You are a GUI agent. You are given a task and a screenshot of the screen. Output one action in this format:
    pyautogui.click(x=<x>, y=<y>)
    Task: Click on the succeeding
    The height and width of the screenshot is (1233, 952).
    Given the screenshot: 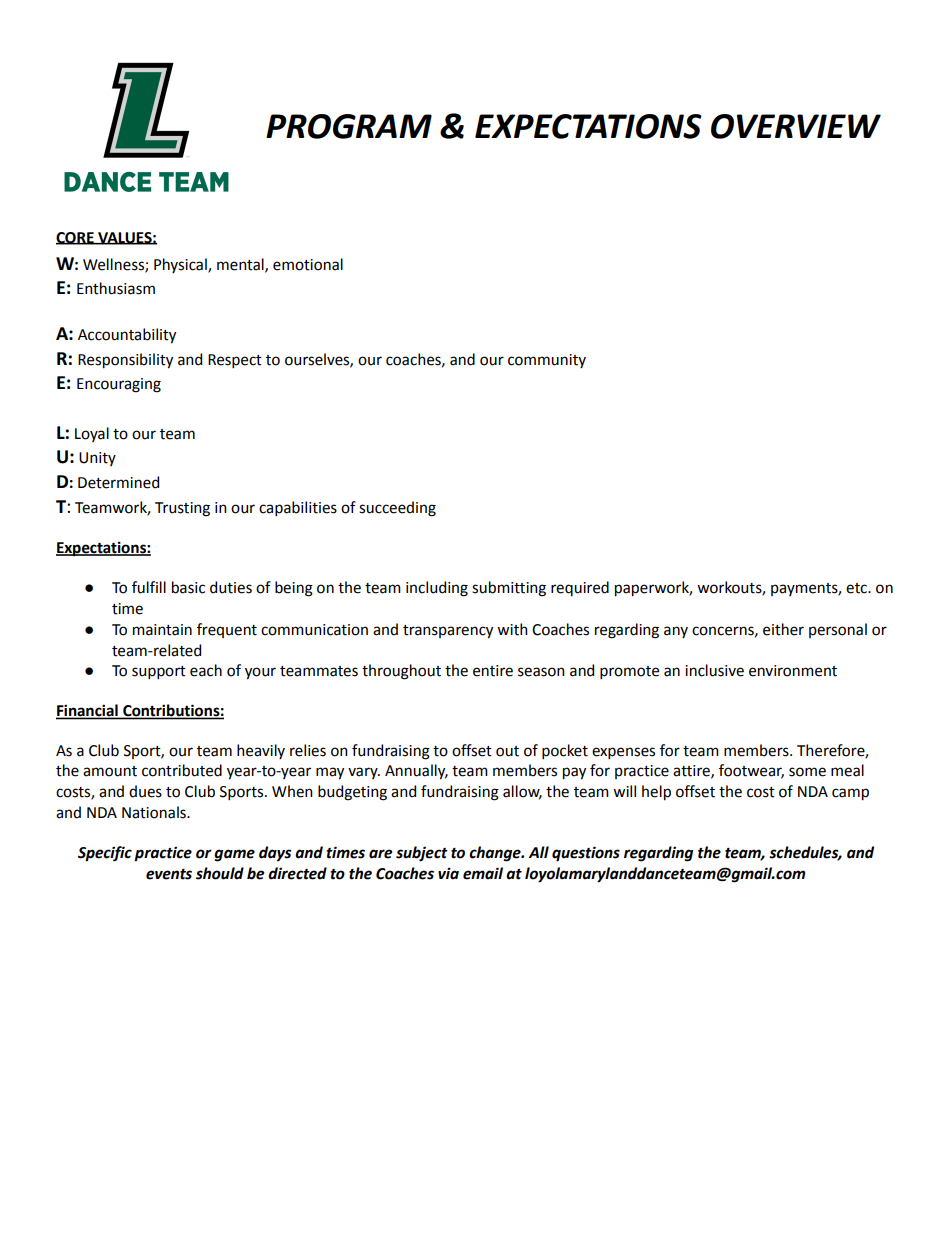 What is the action you would take?
    pyautogui.click(x=397, y=509)
